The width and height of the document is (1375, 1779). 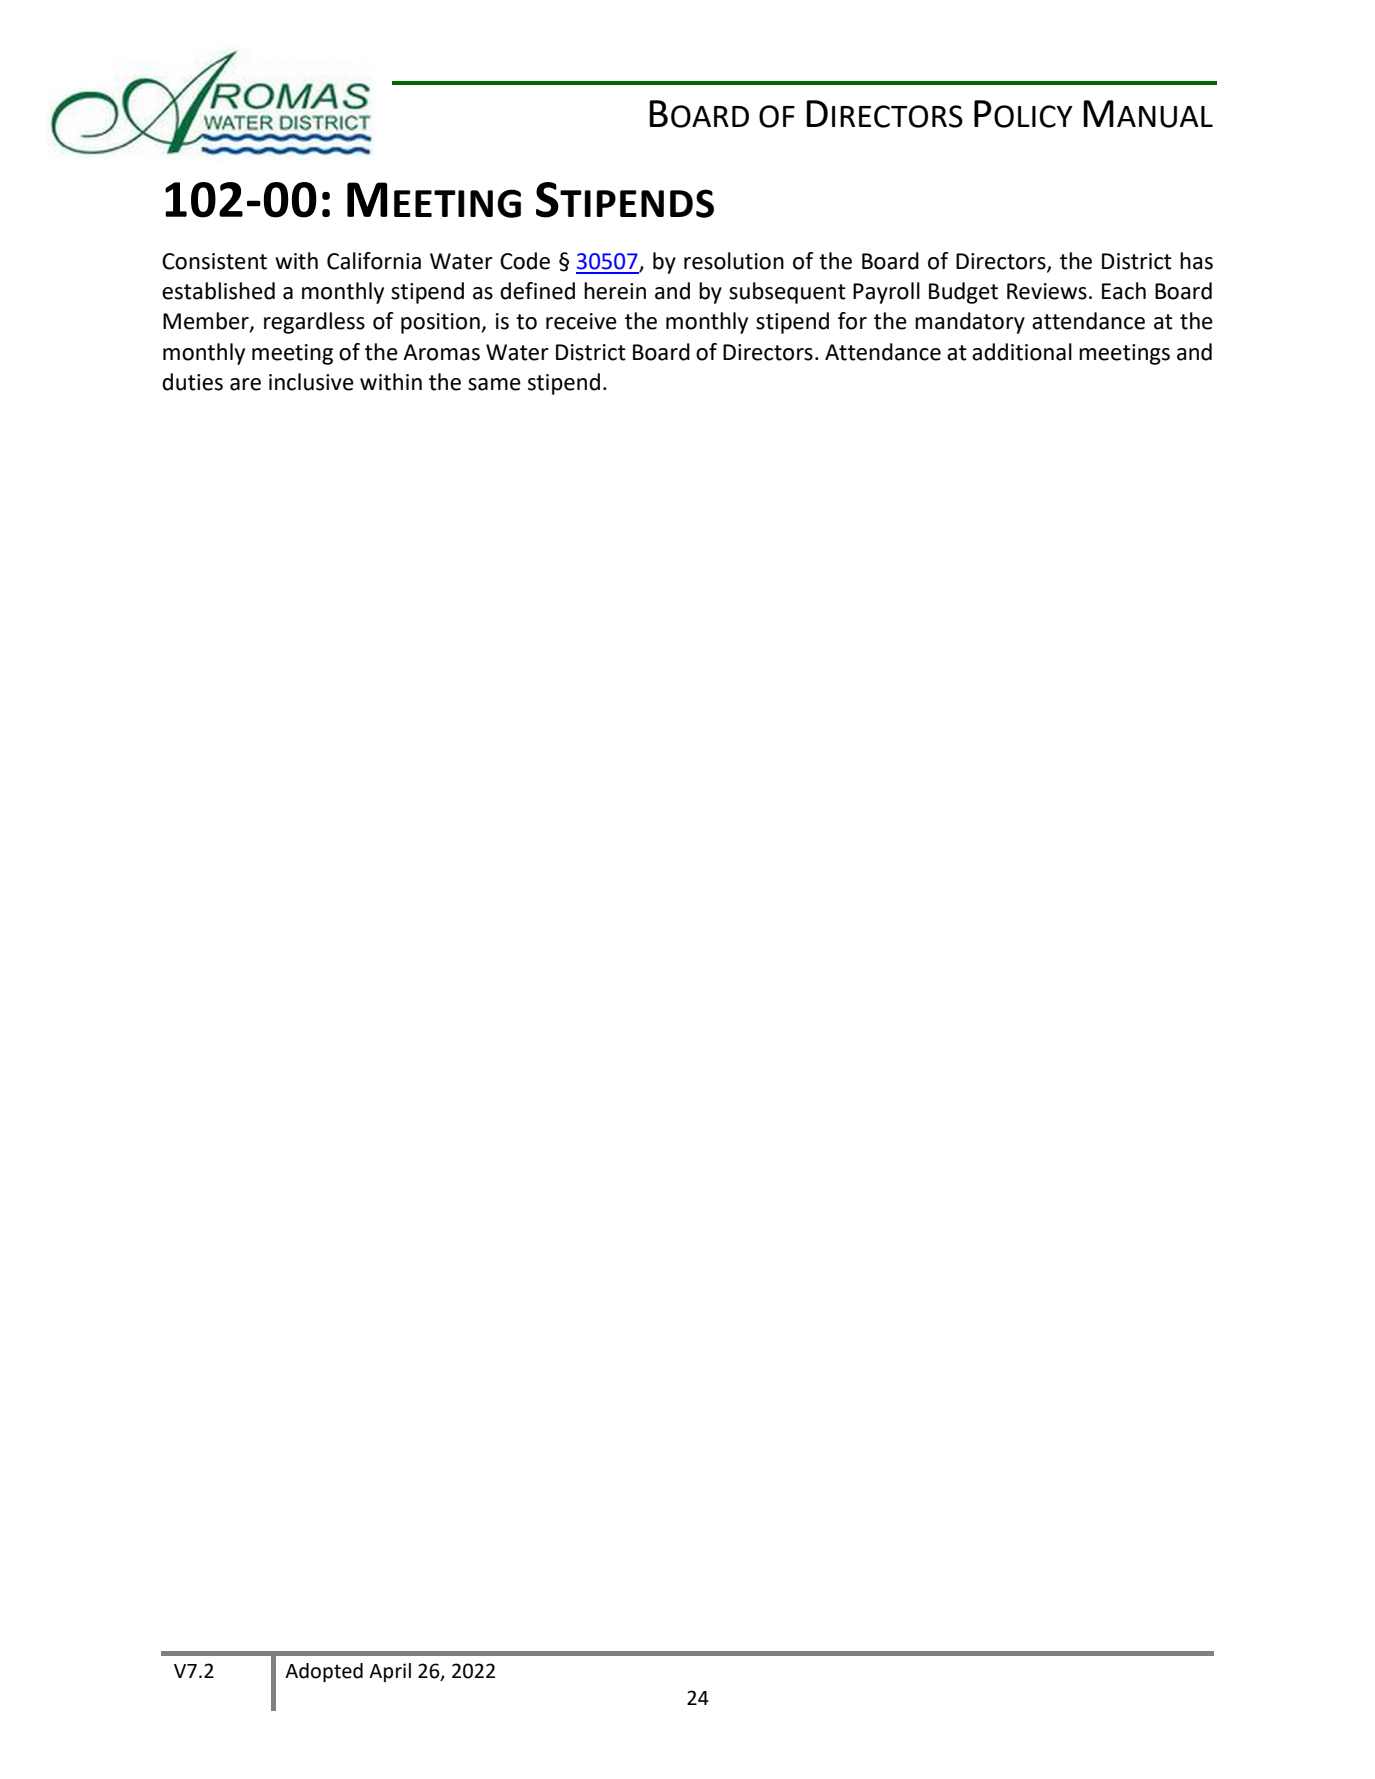 I want to click on inclusive, so click(x=311, y=382).
